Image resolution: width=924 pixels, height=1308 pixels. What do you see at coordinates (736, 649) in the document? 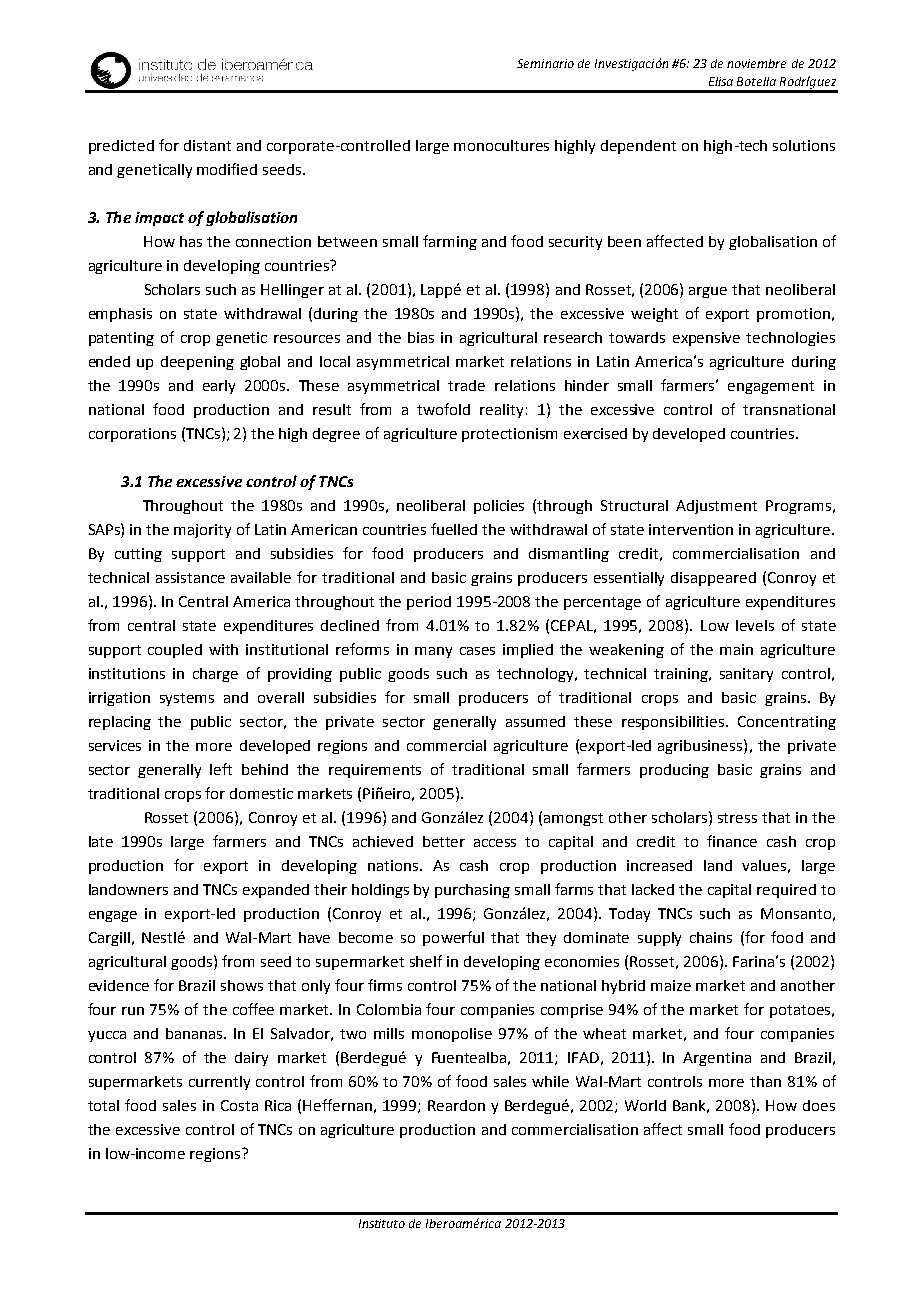
I see `main` at bounding box center [736, 649].
